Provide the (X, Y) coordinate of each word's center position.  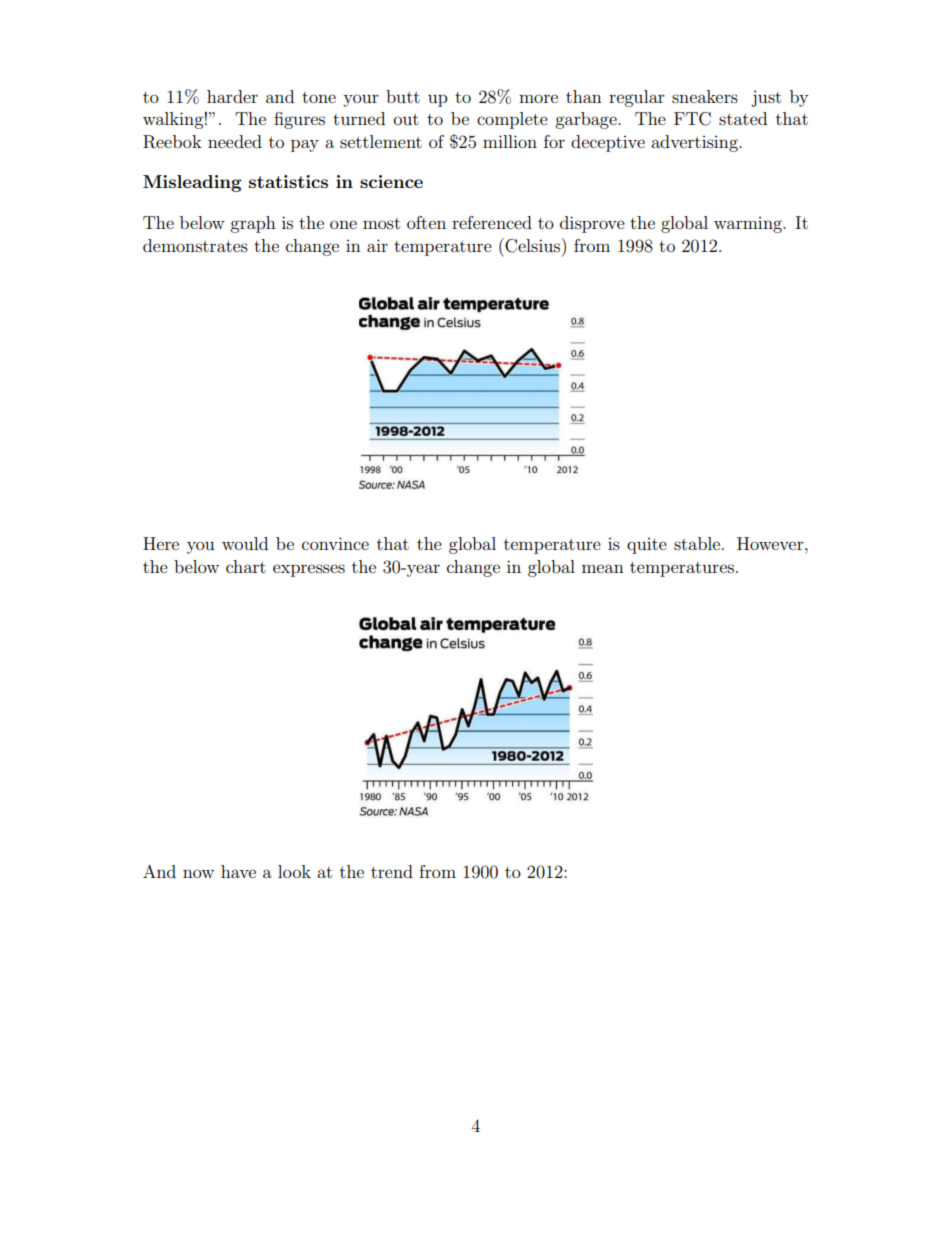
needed (235, 141)
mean (603, 568)
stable (698, 543)
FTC (692, 119)
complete (512, 120)
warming (749, 225)
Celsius (533, 245)
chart (246, 566)
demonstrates (195, 245)
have (238, 871)
